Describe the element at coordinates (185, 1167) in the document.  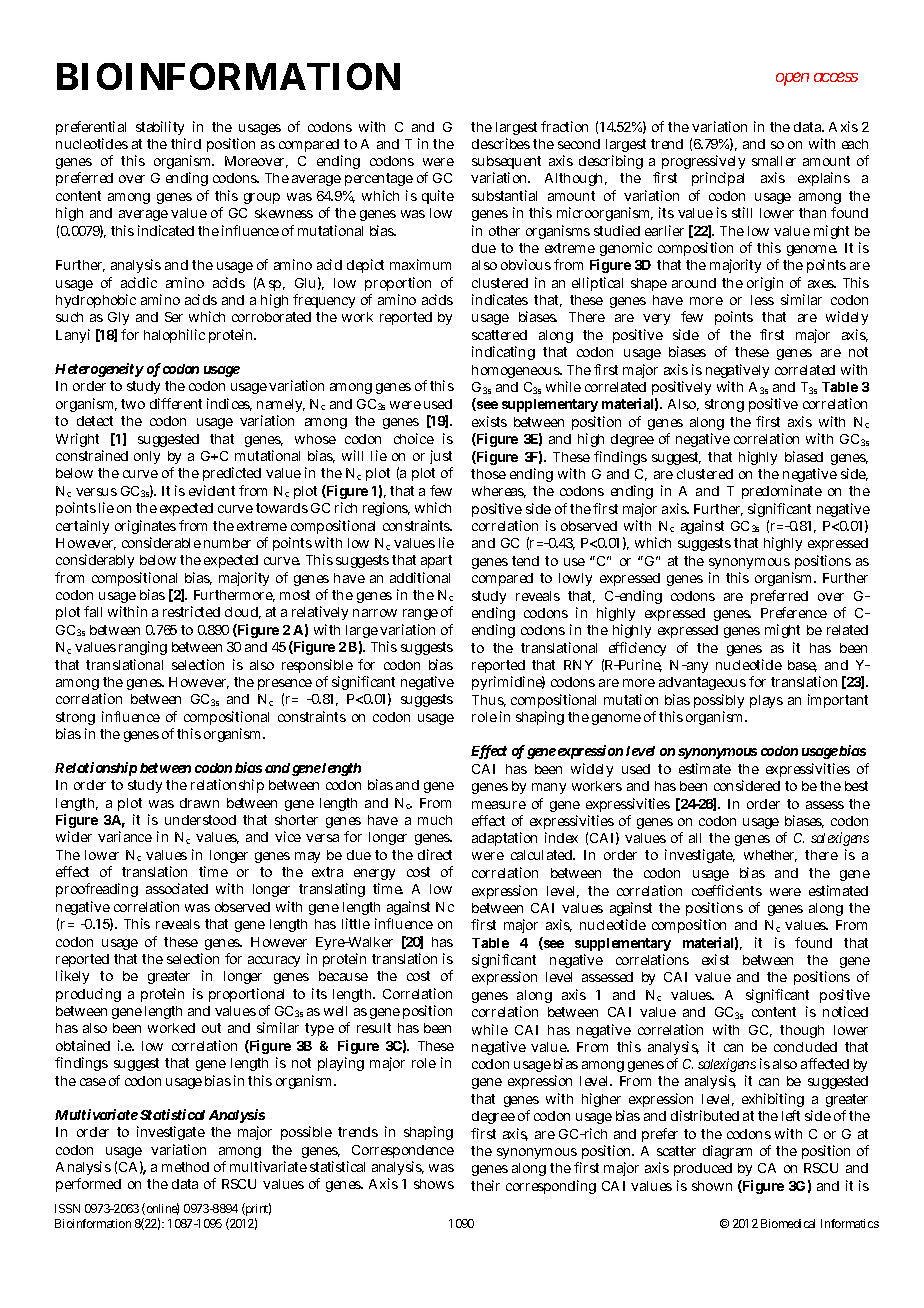
I see `method` at that location.
